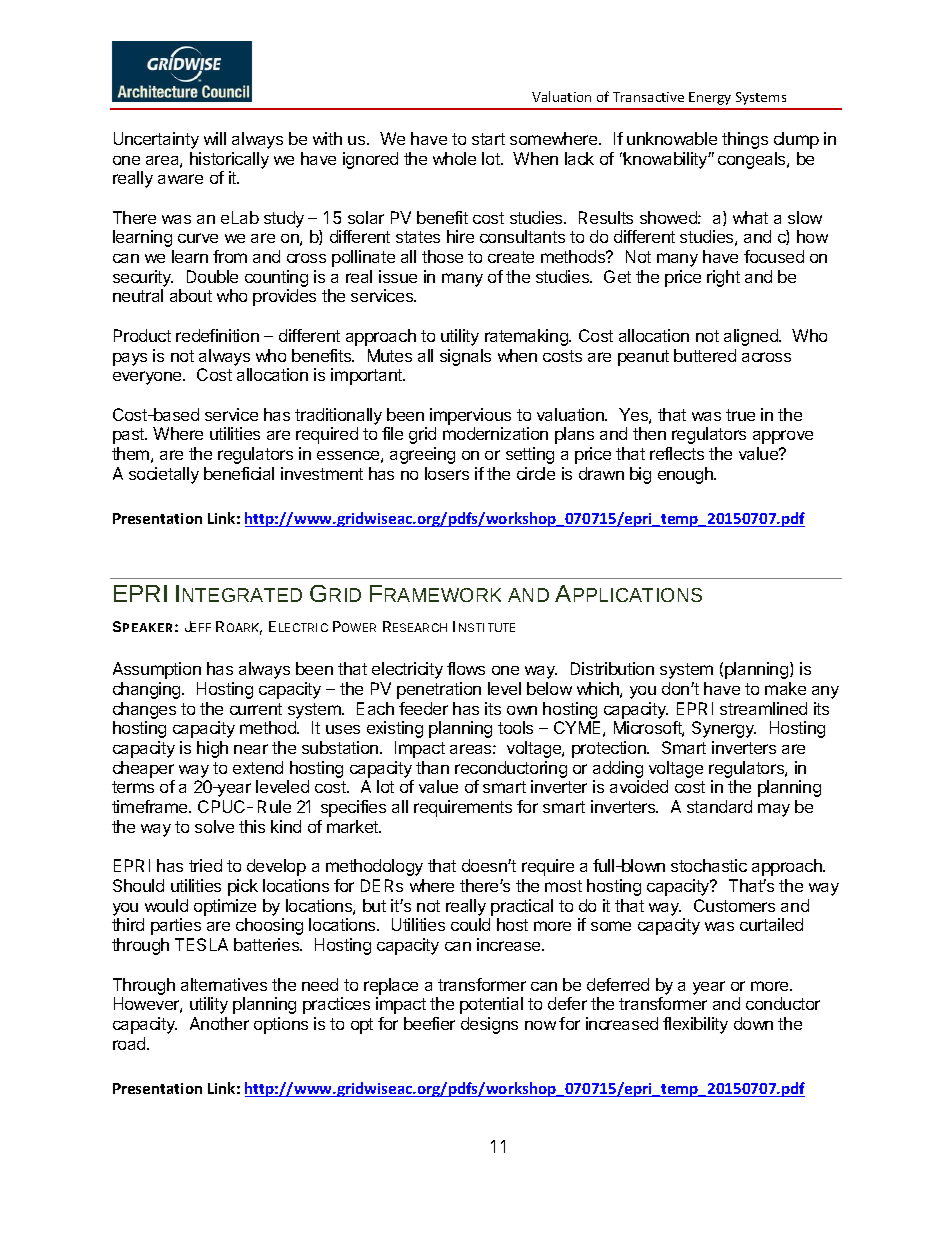  Describe the element at coordinates (215, 138) in the screenshot. I see `will` at that location.
